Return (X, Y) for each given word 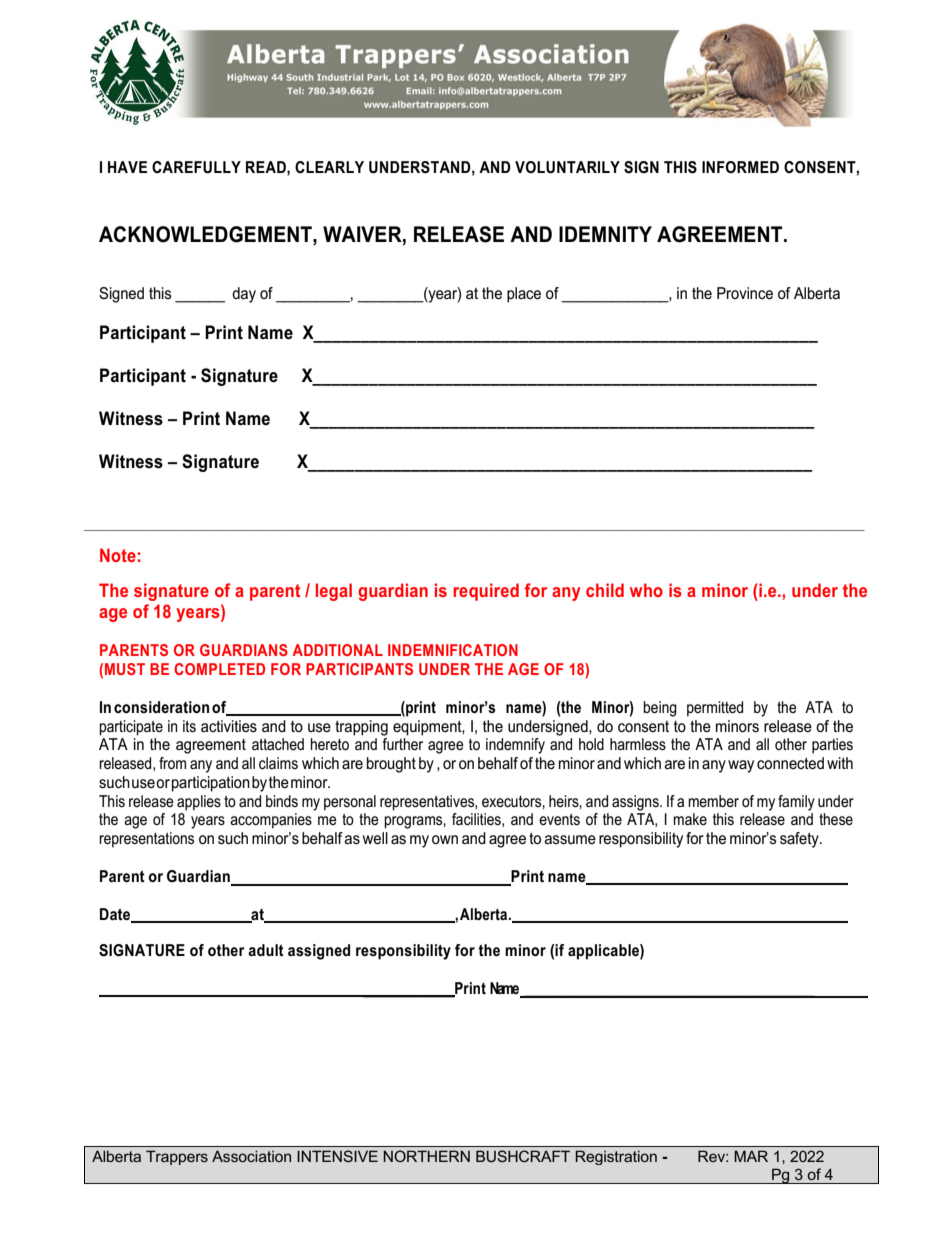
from (172, 763)
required (486, 592)
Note (118, 555)
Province (745, 293)
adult (266, 950)
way (741, 766)
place (524, 295)
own (445, 839)
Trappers (177, 1157)
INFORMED (740, 167)
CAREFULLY (196, 167)
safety (800, 840)
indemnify (515, 746)
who (646, 590)
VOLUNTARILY (567, 167)
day (244, 295)
